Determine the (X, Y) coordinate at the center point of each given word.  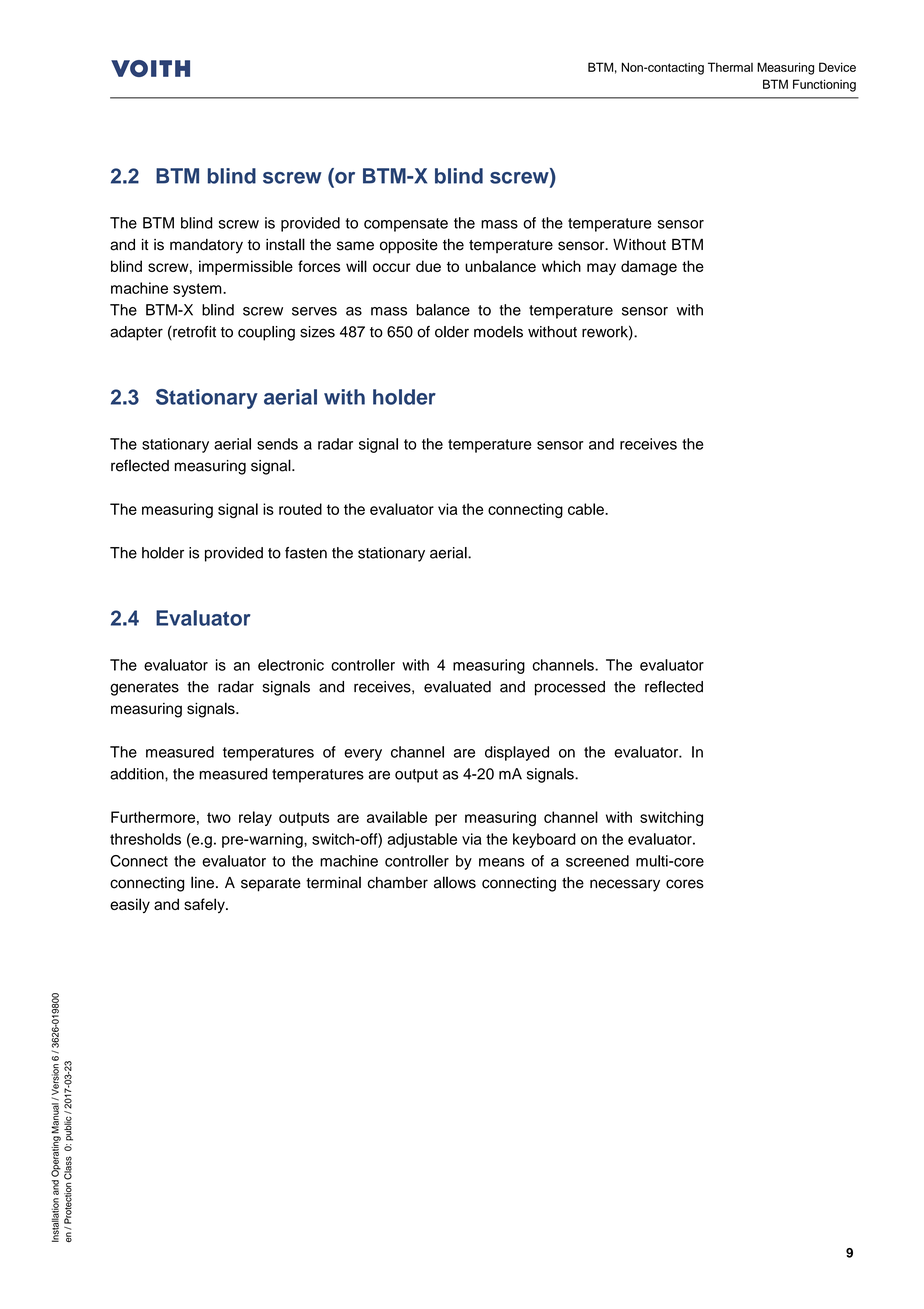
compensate (406, 225)
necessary (625, 885)
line (202, 882)
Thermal (730, 67)
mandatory (206, 246)
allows (455, 882)
